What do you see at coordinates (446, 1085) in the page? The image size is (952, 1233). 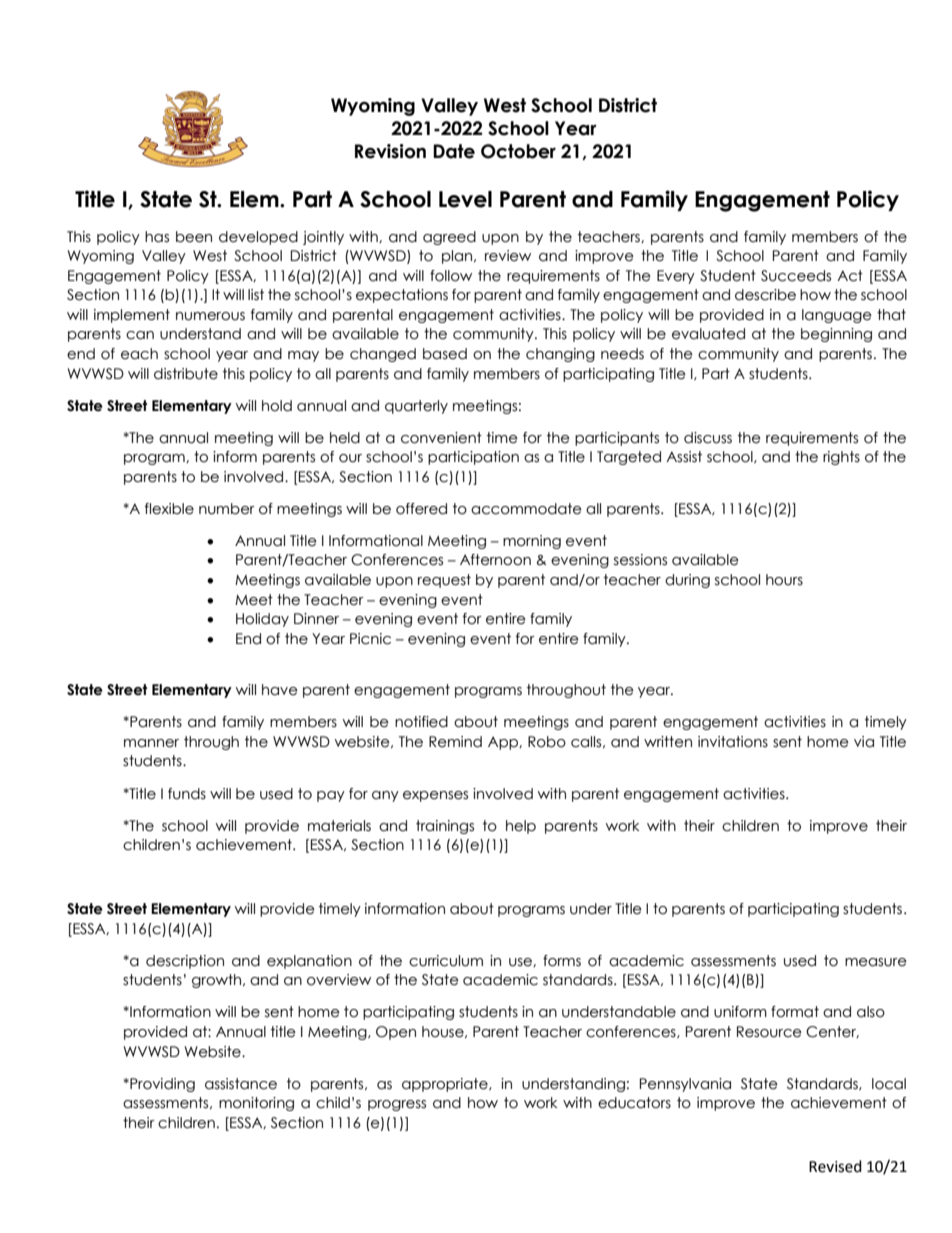 I see `appropriate` at bounding box center [446, 1085].
